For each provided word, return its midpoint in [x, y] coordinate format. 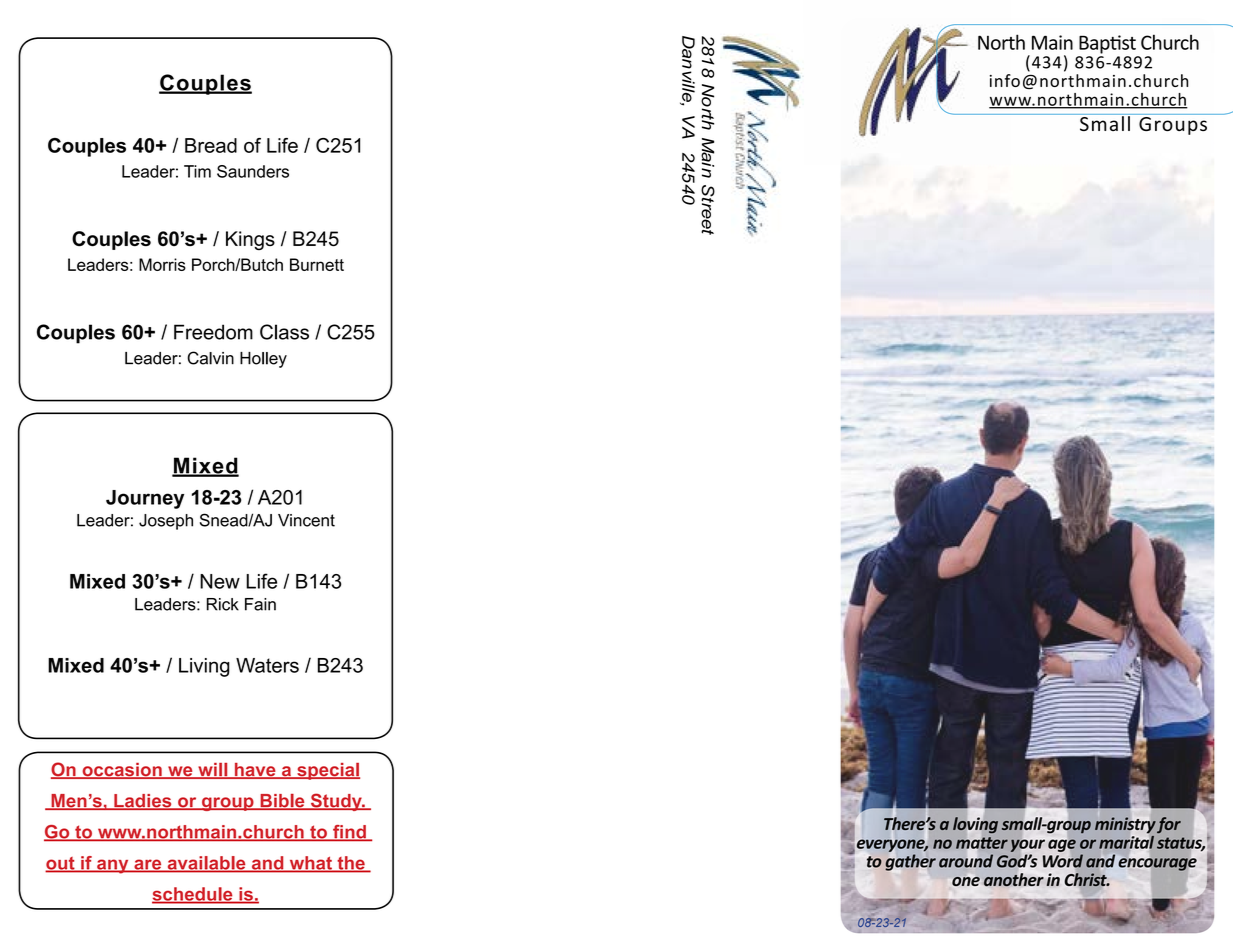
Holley [263, 360]
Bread [211, 145]
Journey [145, 499]
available [206, 864]
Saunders [253, 171]
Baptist [1107, 44]
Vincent [306, 520]
